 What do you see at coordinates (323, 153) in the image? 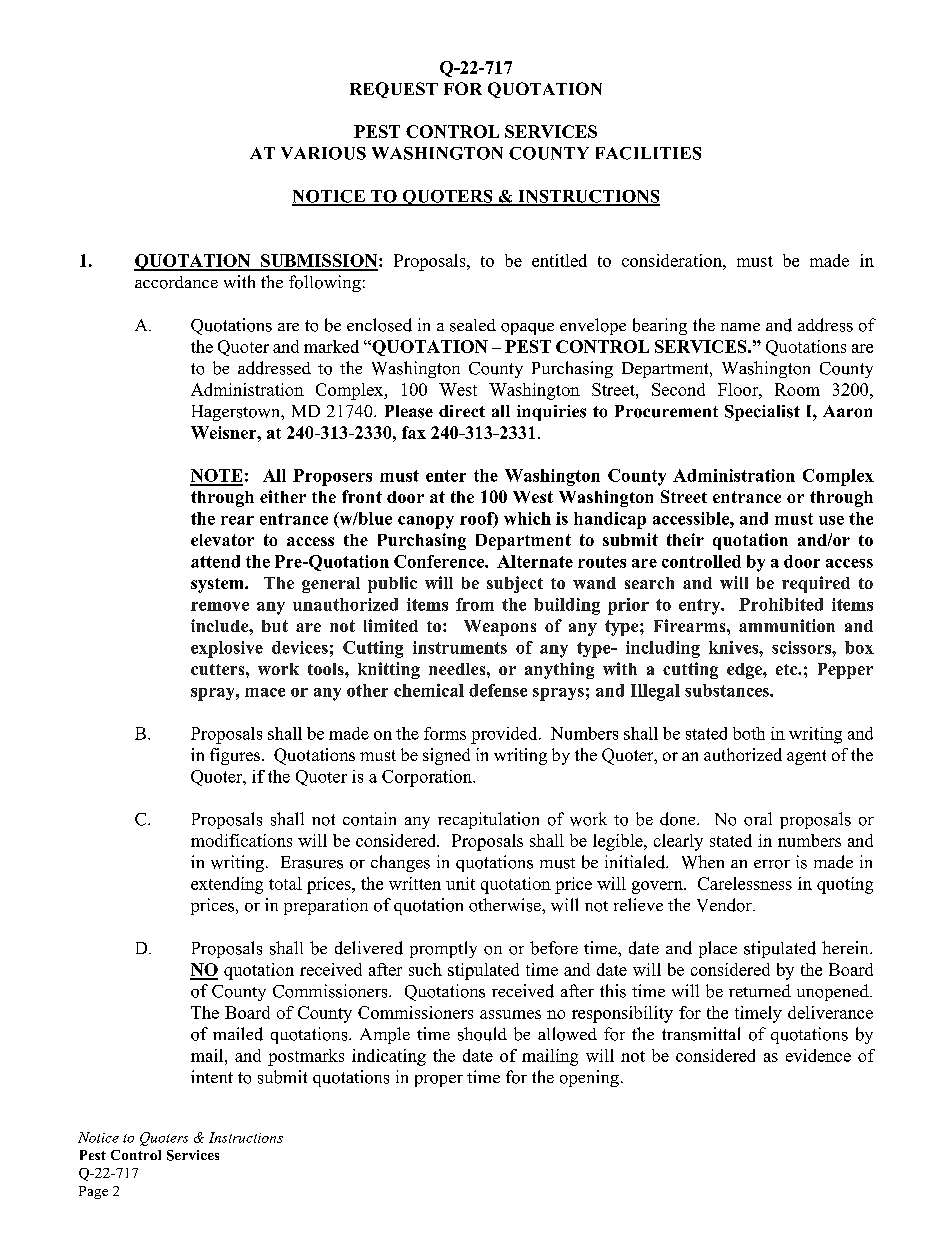
I see `VARIOUS` at bounding box center [323, 153].
